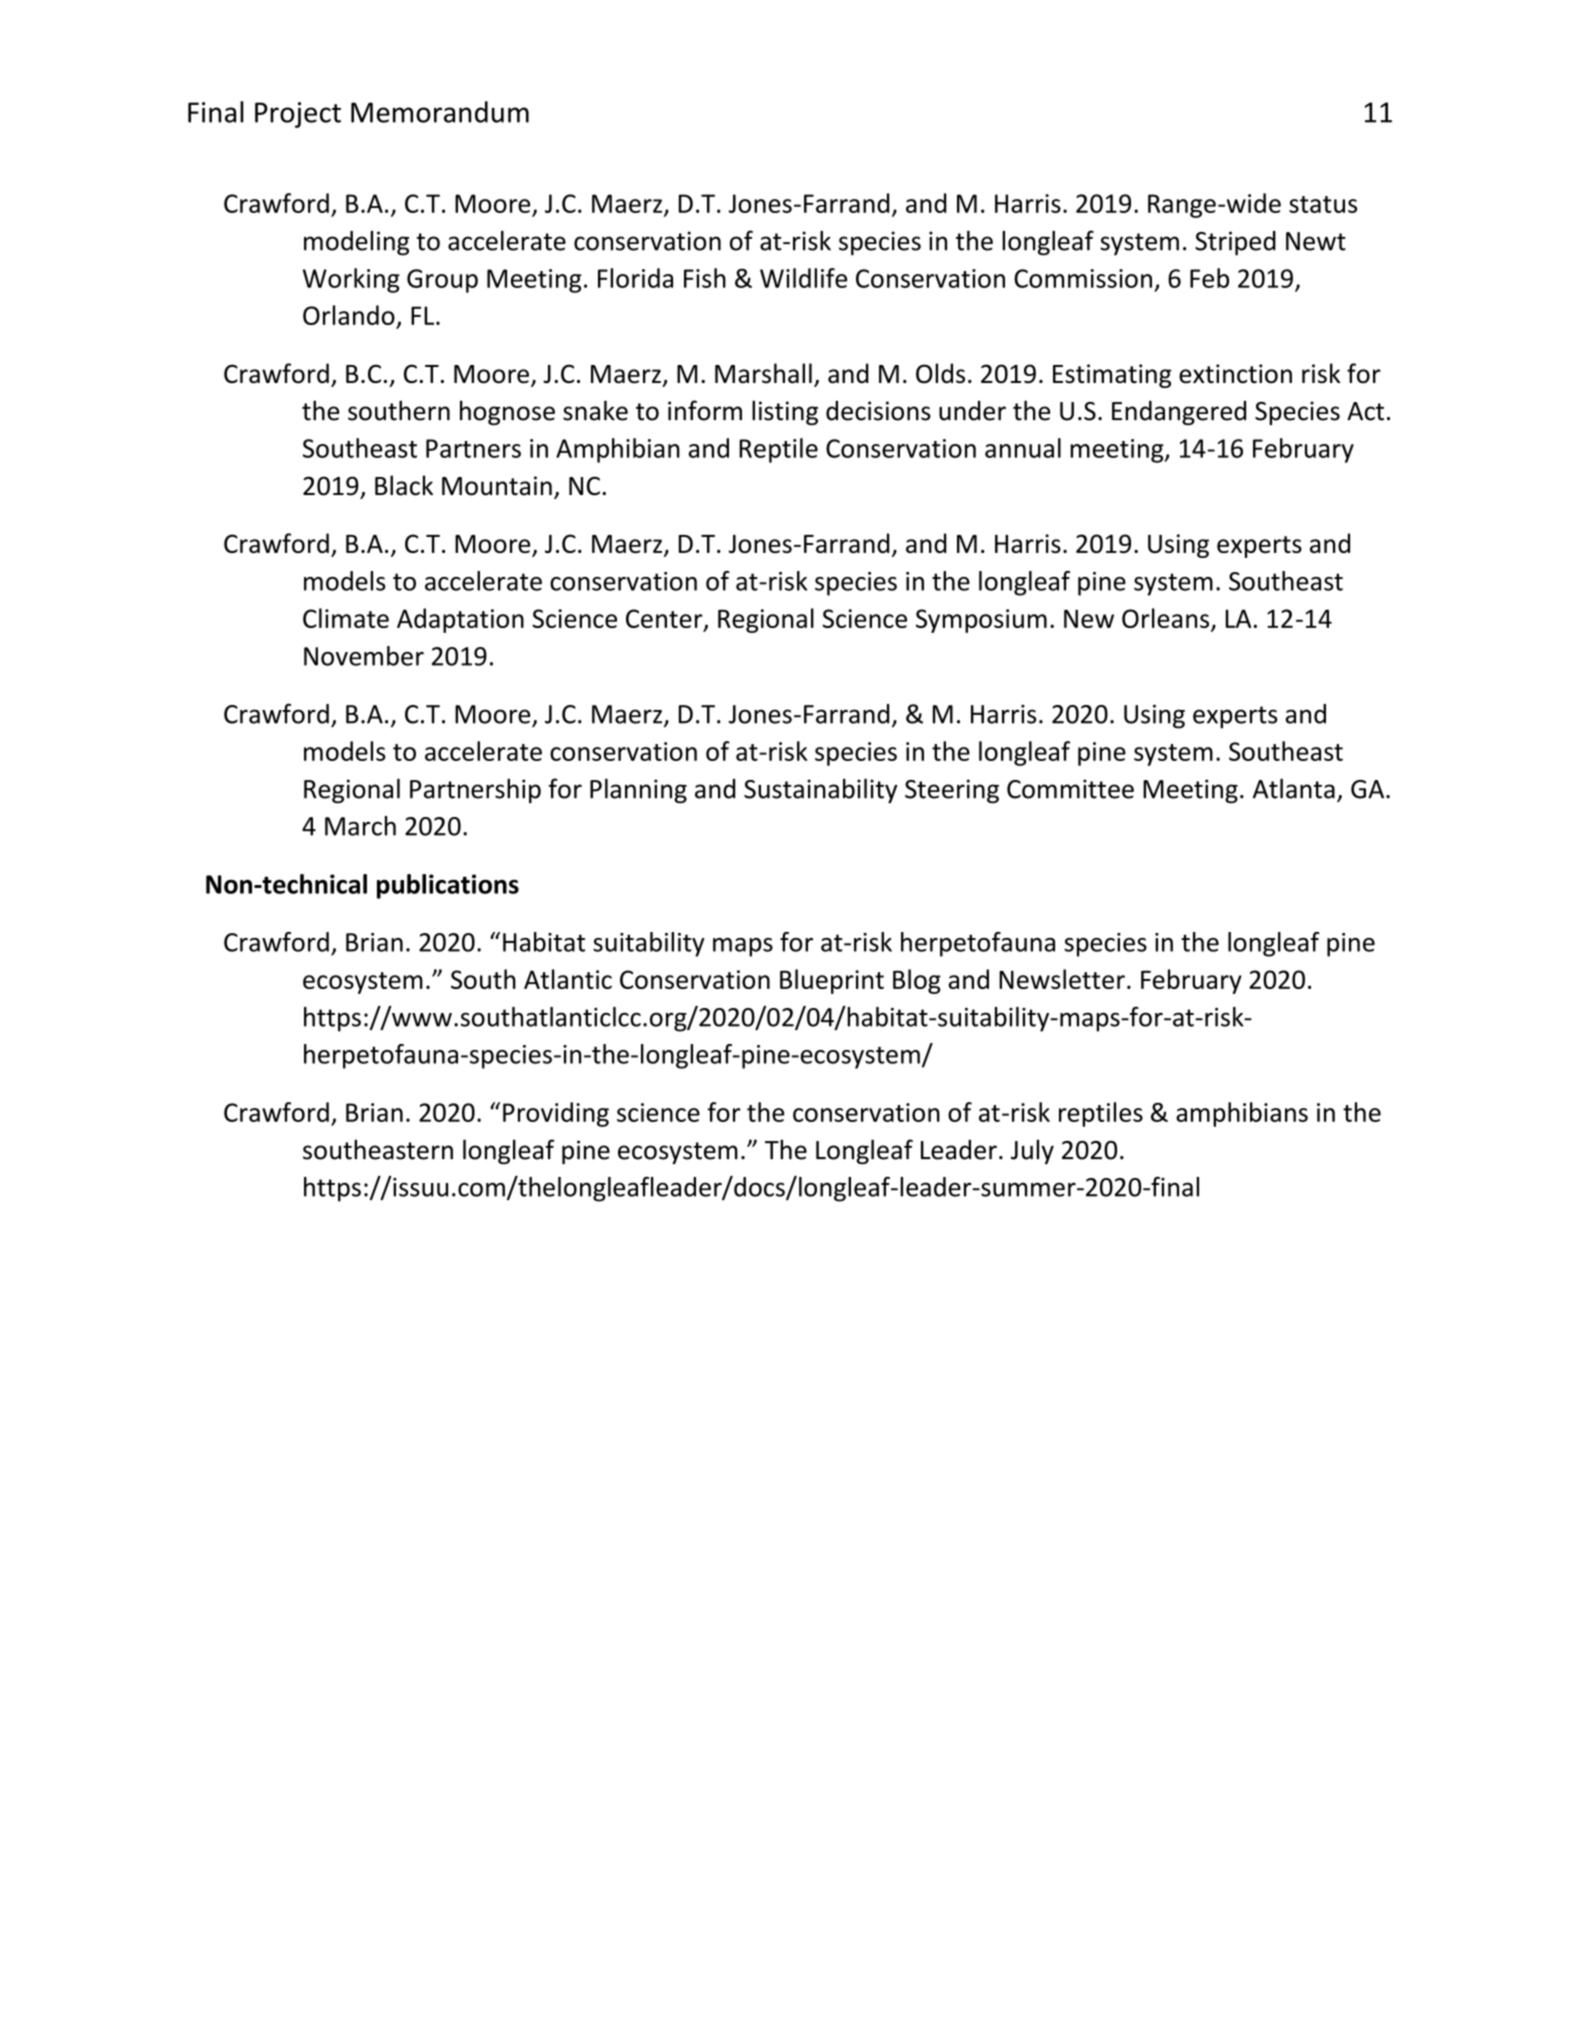 Image resolution: width=1579 pixels, height=2043 pixels. I want to click on publications, so click(448, 886).
